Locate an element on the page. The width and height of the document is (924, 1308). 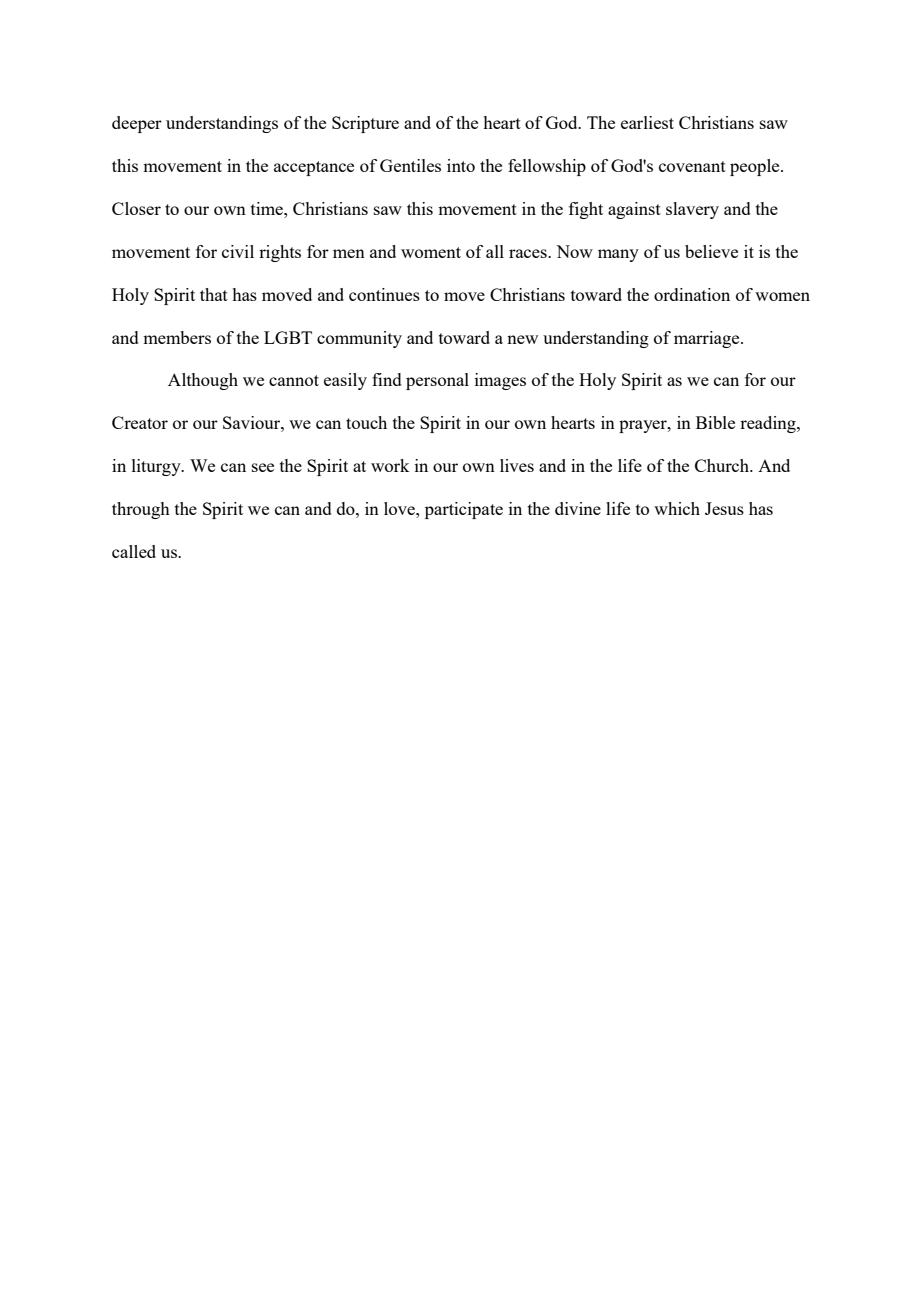
Creator is located at coordinates (140, 422).
